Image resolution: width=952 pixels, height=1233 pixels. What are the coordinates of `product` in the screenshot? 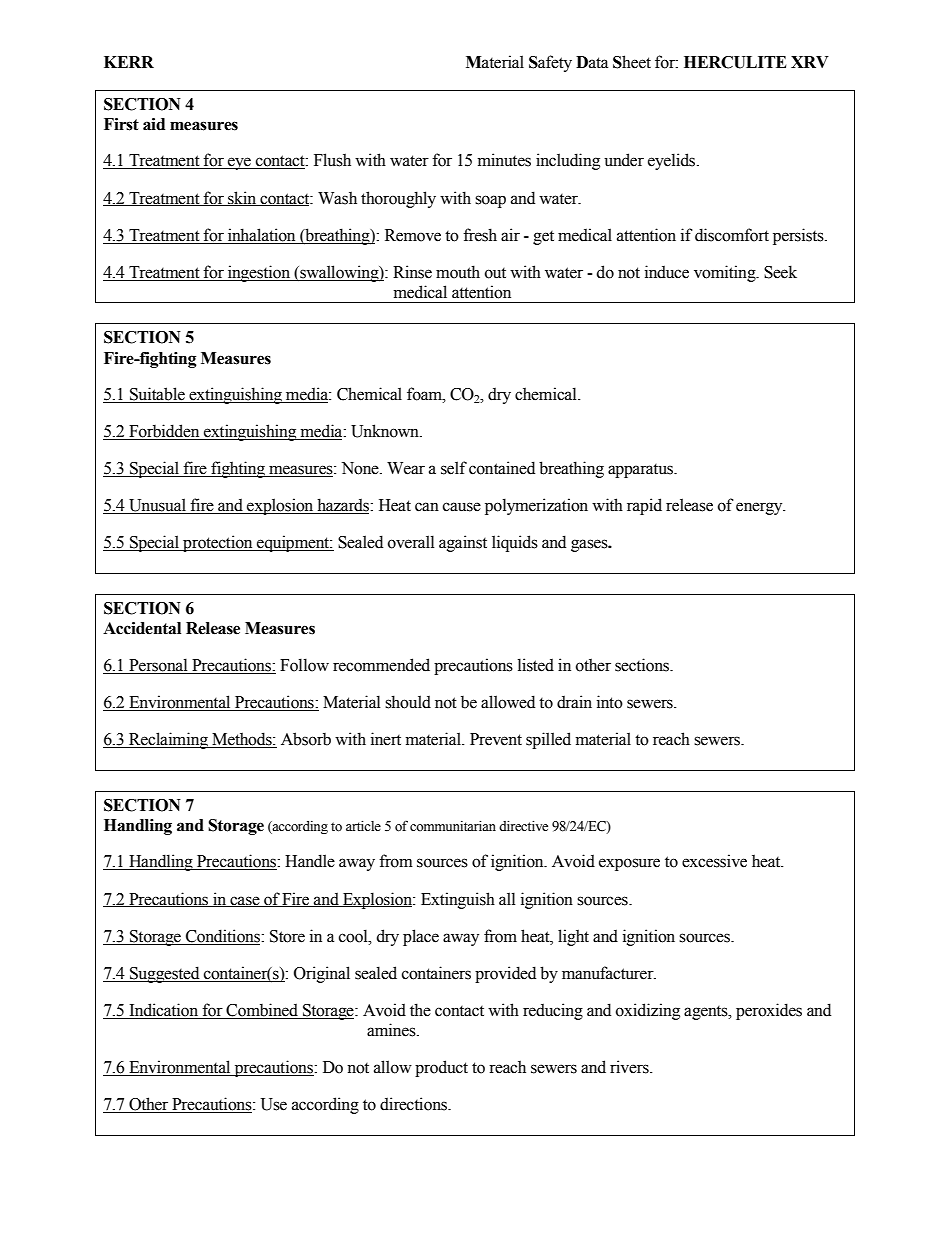 It's located at (441, 1068).
